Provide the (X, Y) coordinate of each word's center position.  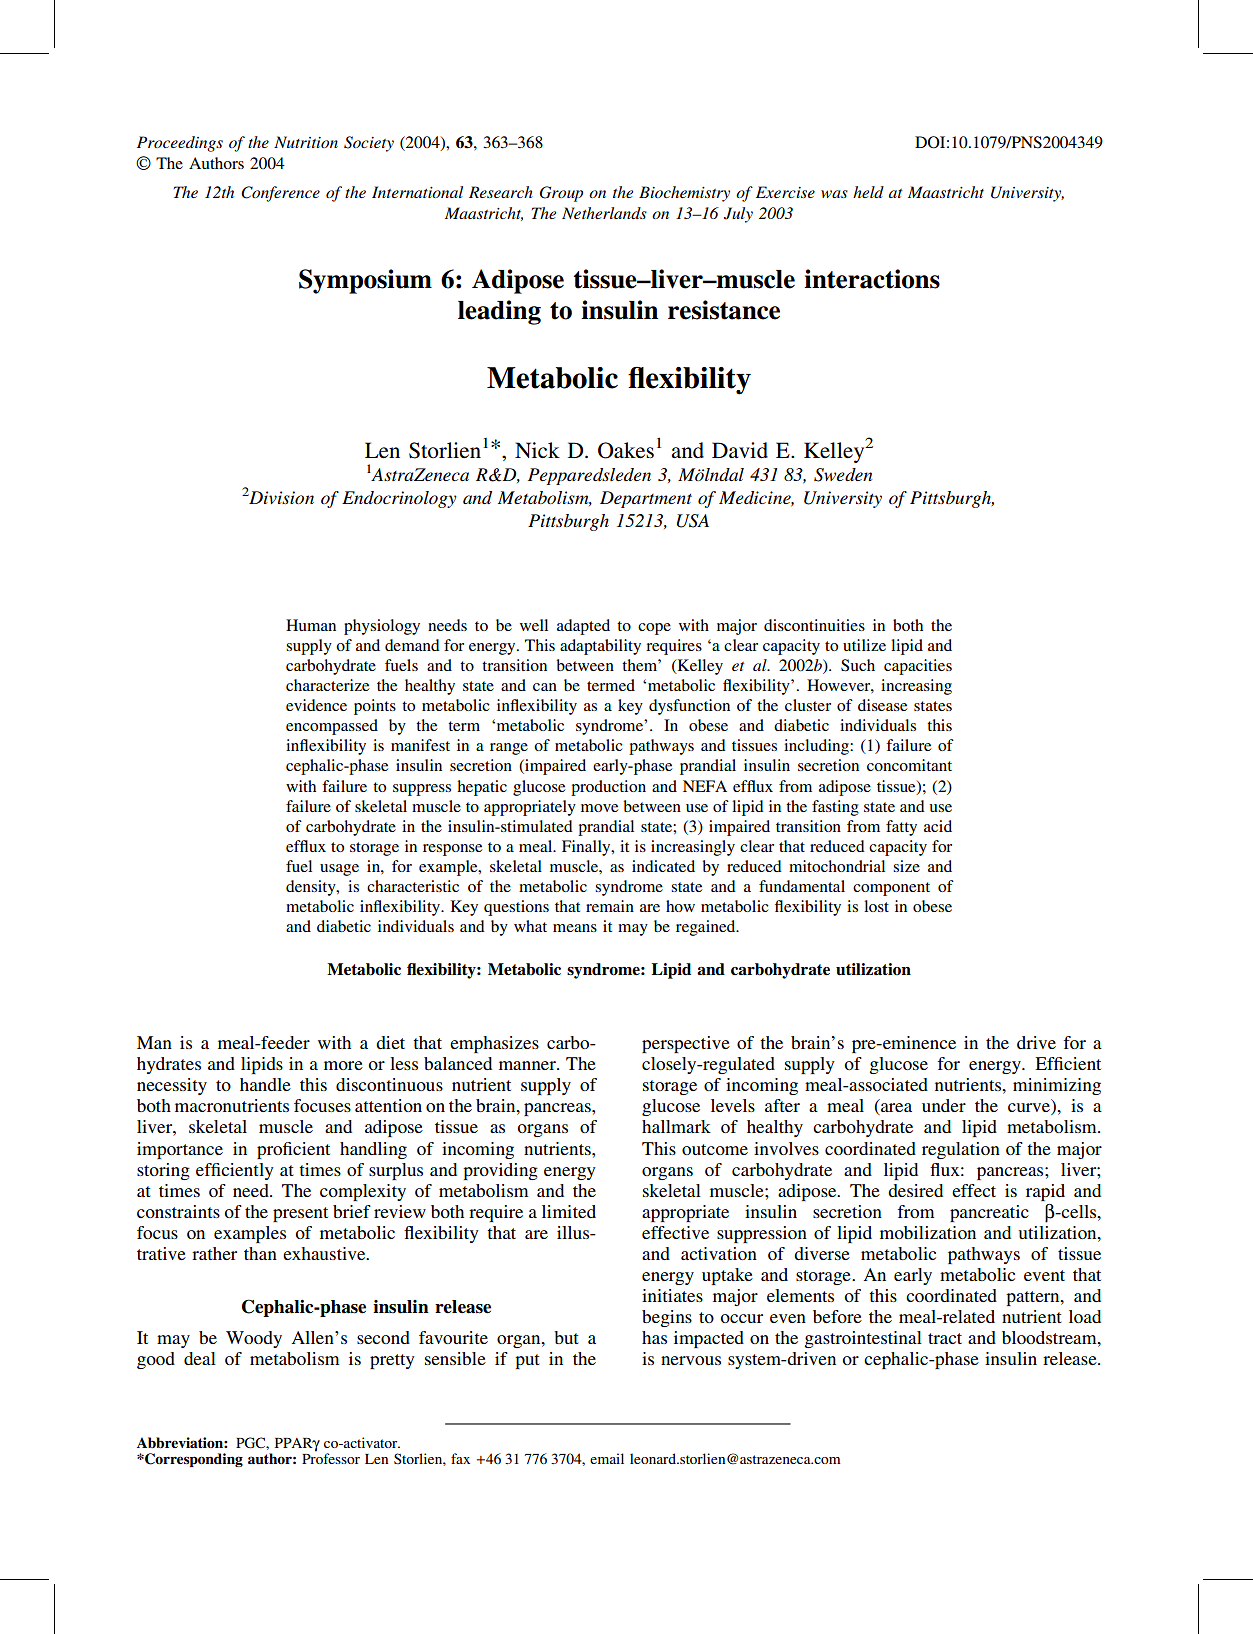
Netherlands (604, 213)
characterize (327, 685)
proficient (293, 1150)
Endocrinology (399, 499)
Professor (331, 1457)
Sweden (843, 475)
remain (610, 906)
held (868, 192)
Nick (537, 450)
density (312, 888)
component (891, 889)
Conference (280, 194)
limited (569, 1211)
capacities (918, 667)
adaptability (600, 647)
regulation (961, 1150)
